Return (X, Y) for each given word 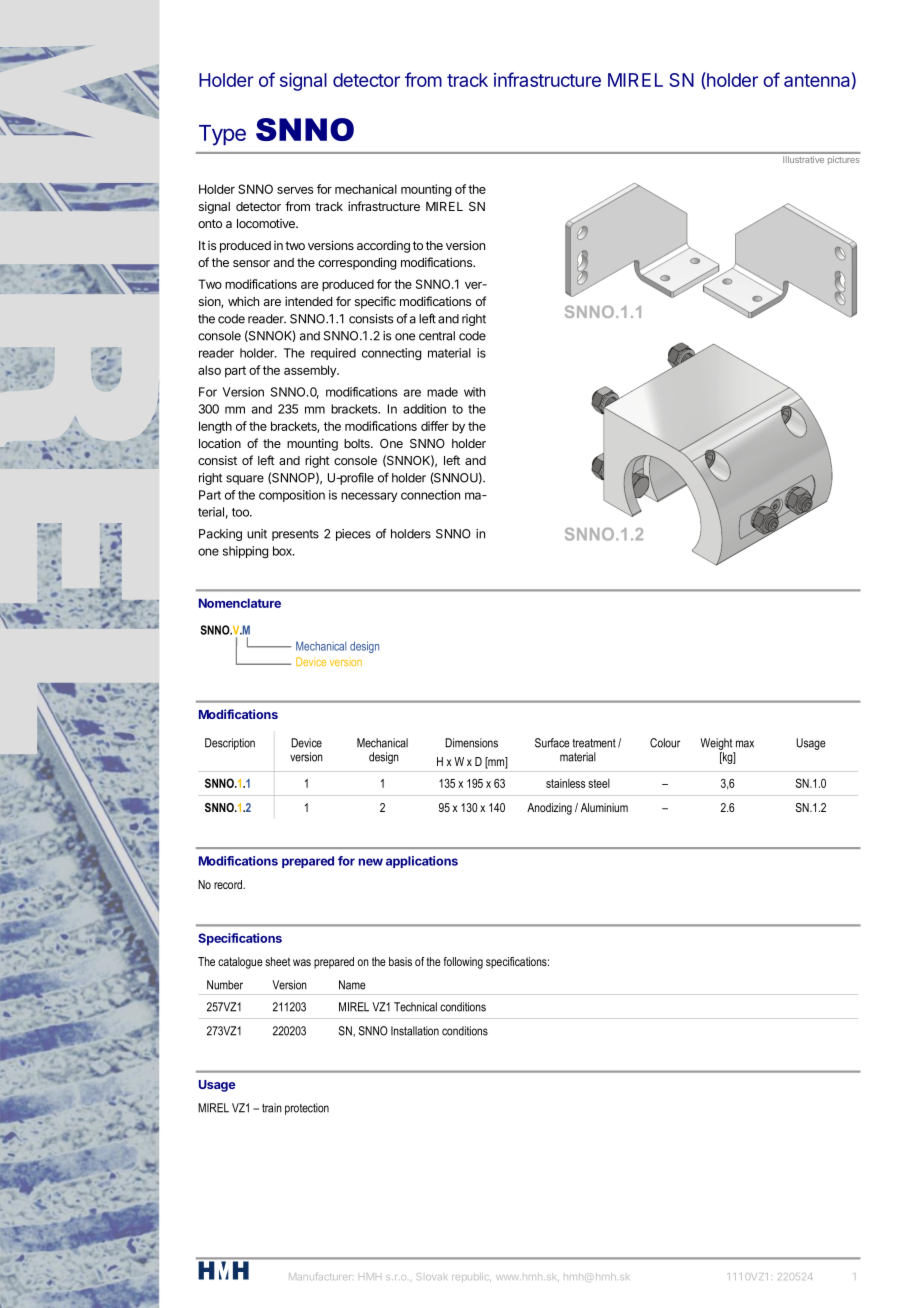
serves (295, 190)
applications (422, 862)
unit (257, 534)
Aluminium (604, 807)
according (383, 247)
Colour (665, 743)
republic (471, 1277)
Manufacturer (319, 1276)
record (229, 884)
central (437, 336)
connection (430, 495)
